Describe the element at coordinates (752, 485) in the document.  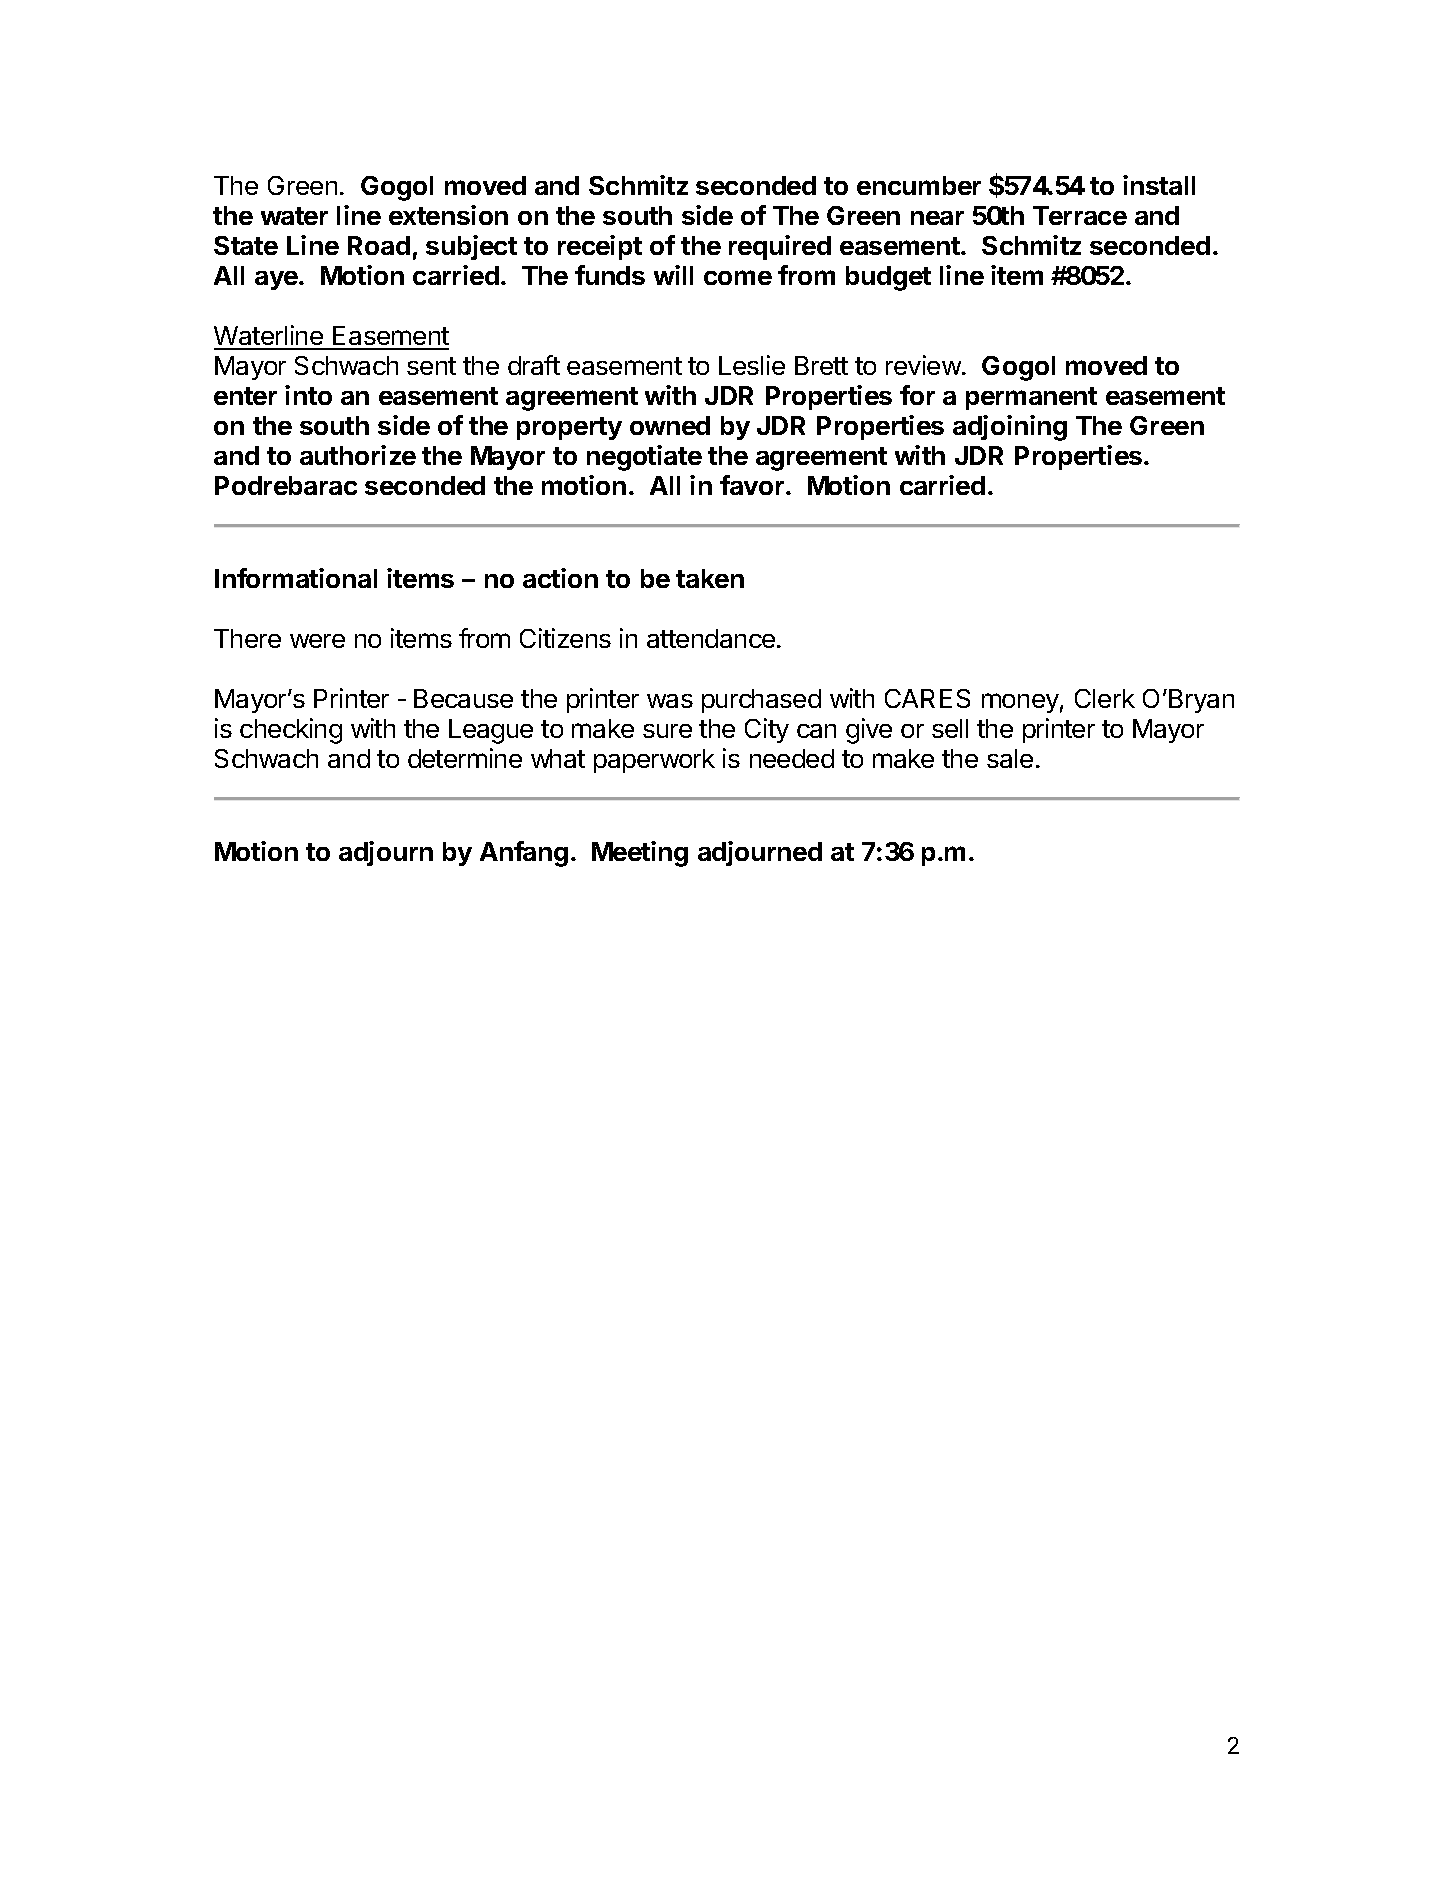
I see `favor` at that location.
